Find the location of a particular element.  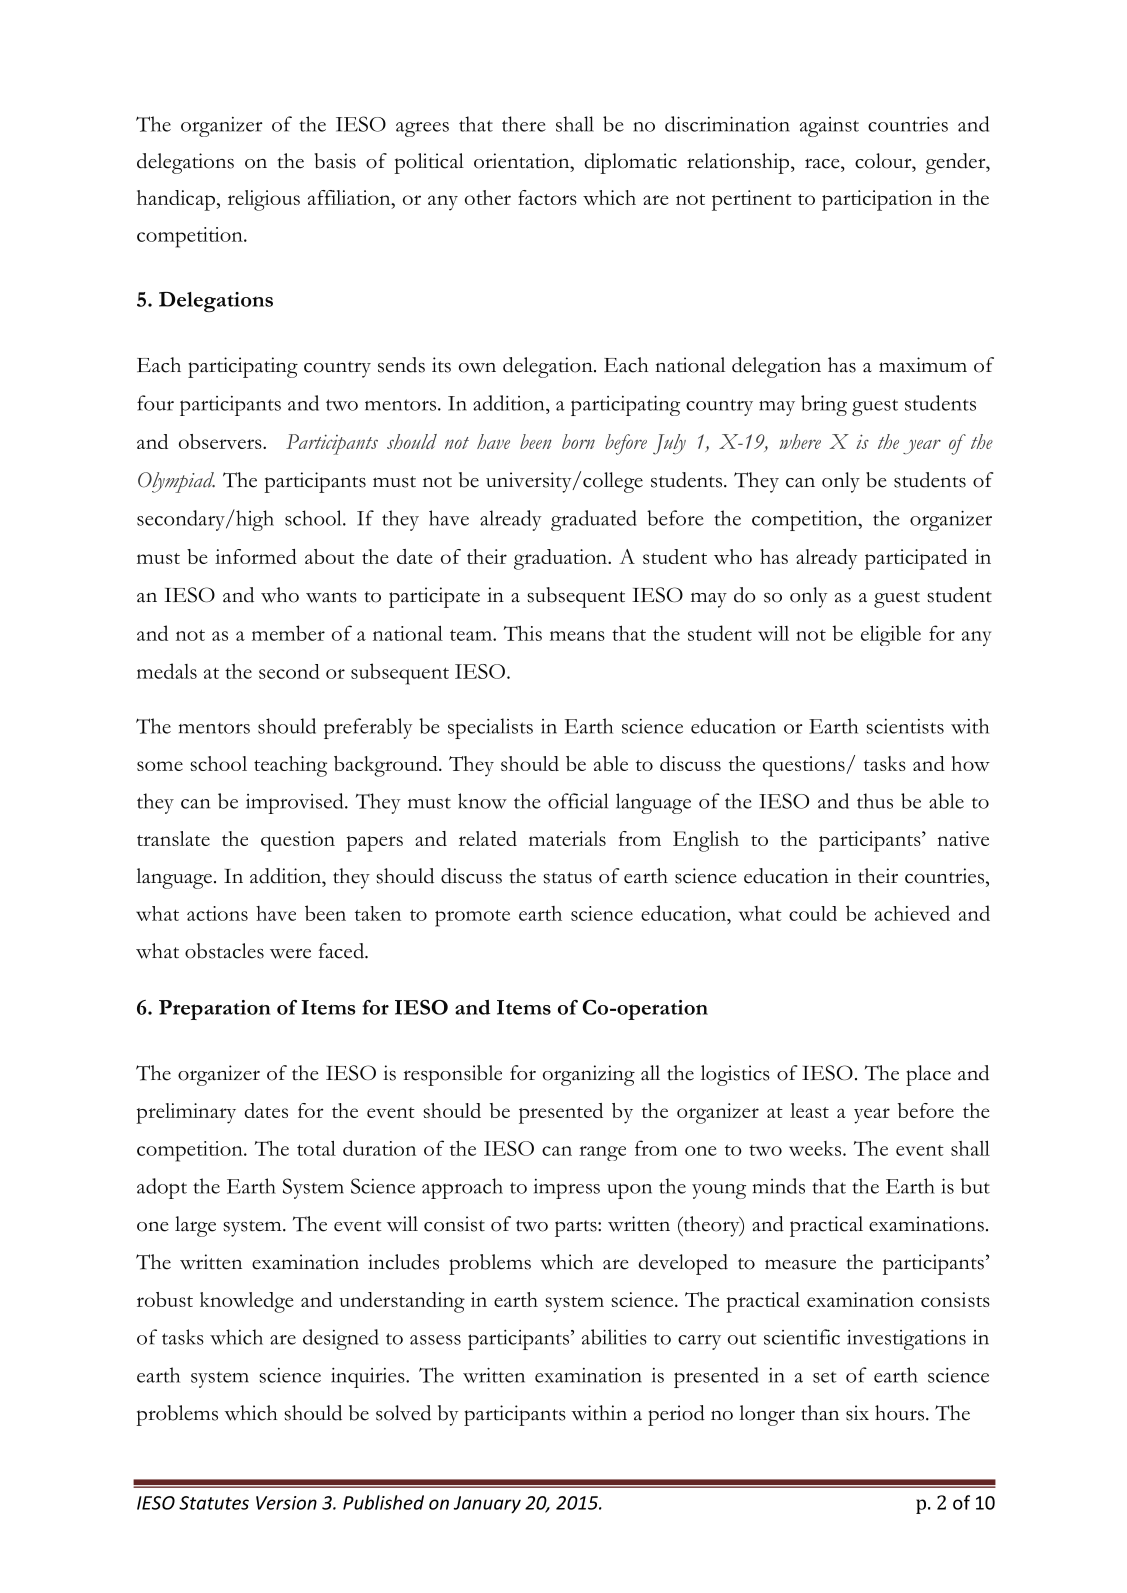

improvised is located at coordinates (296, 803).
